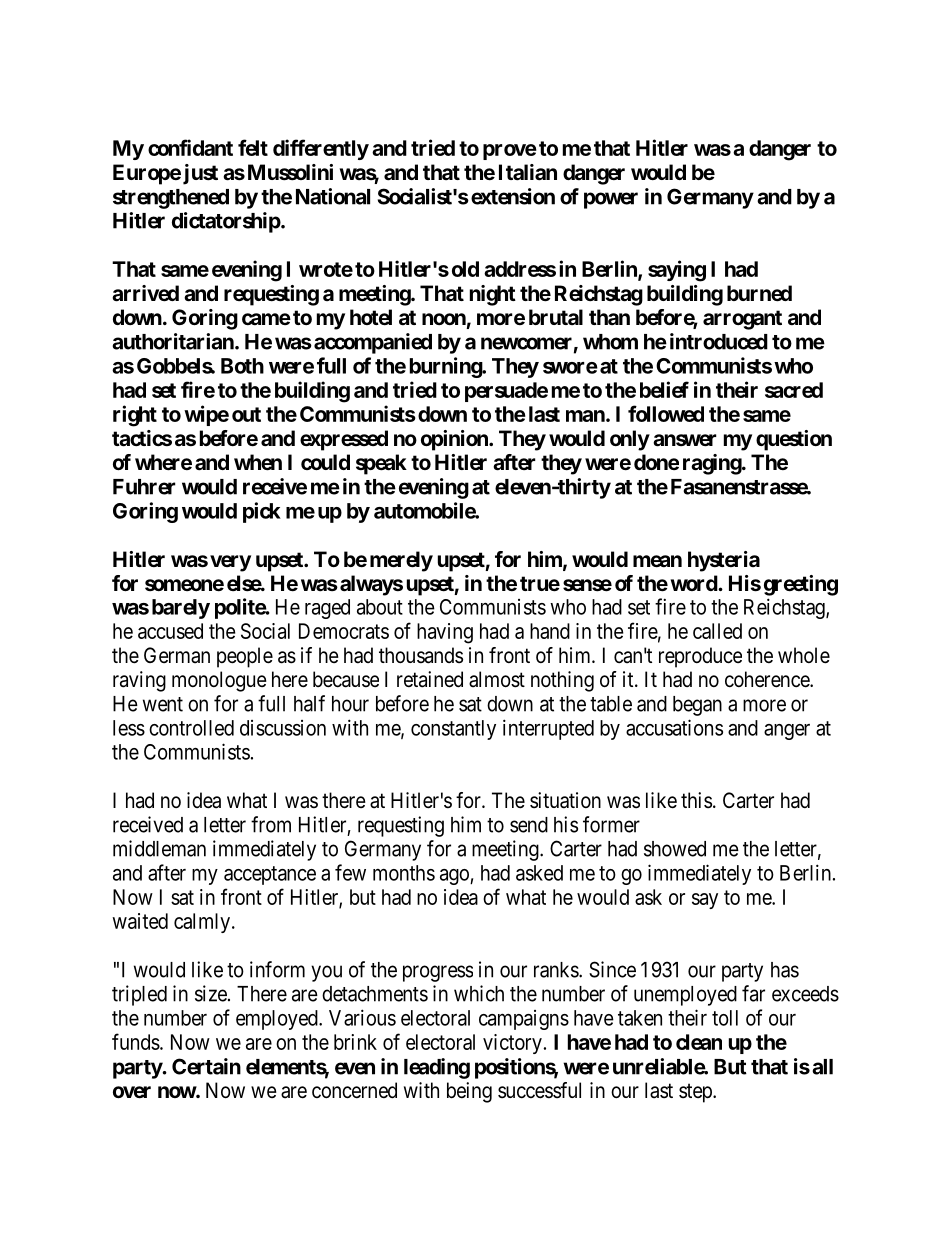  I want to click on opinion, so click(455, 440).
